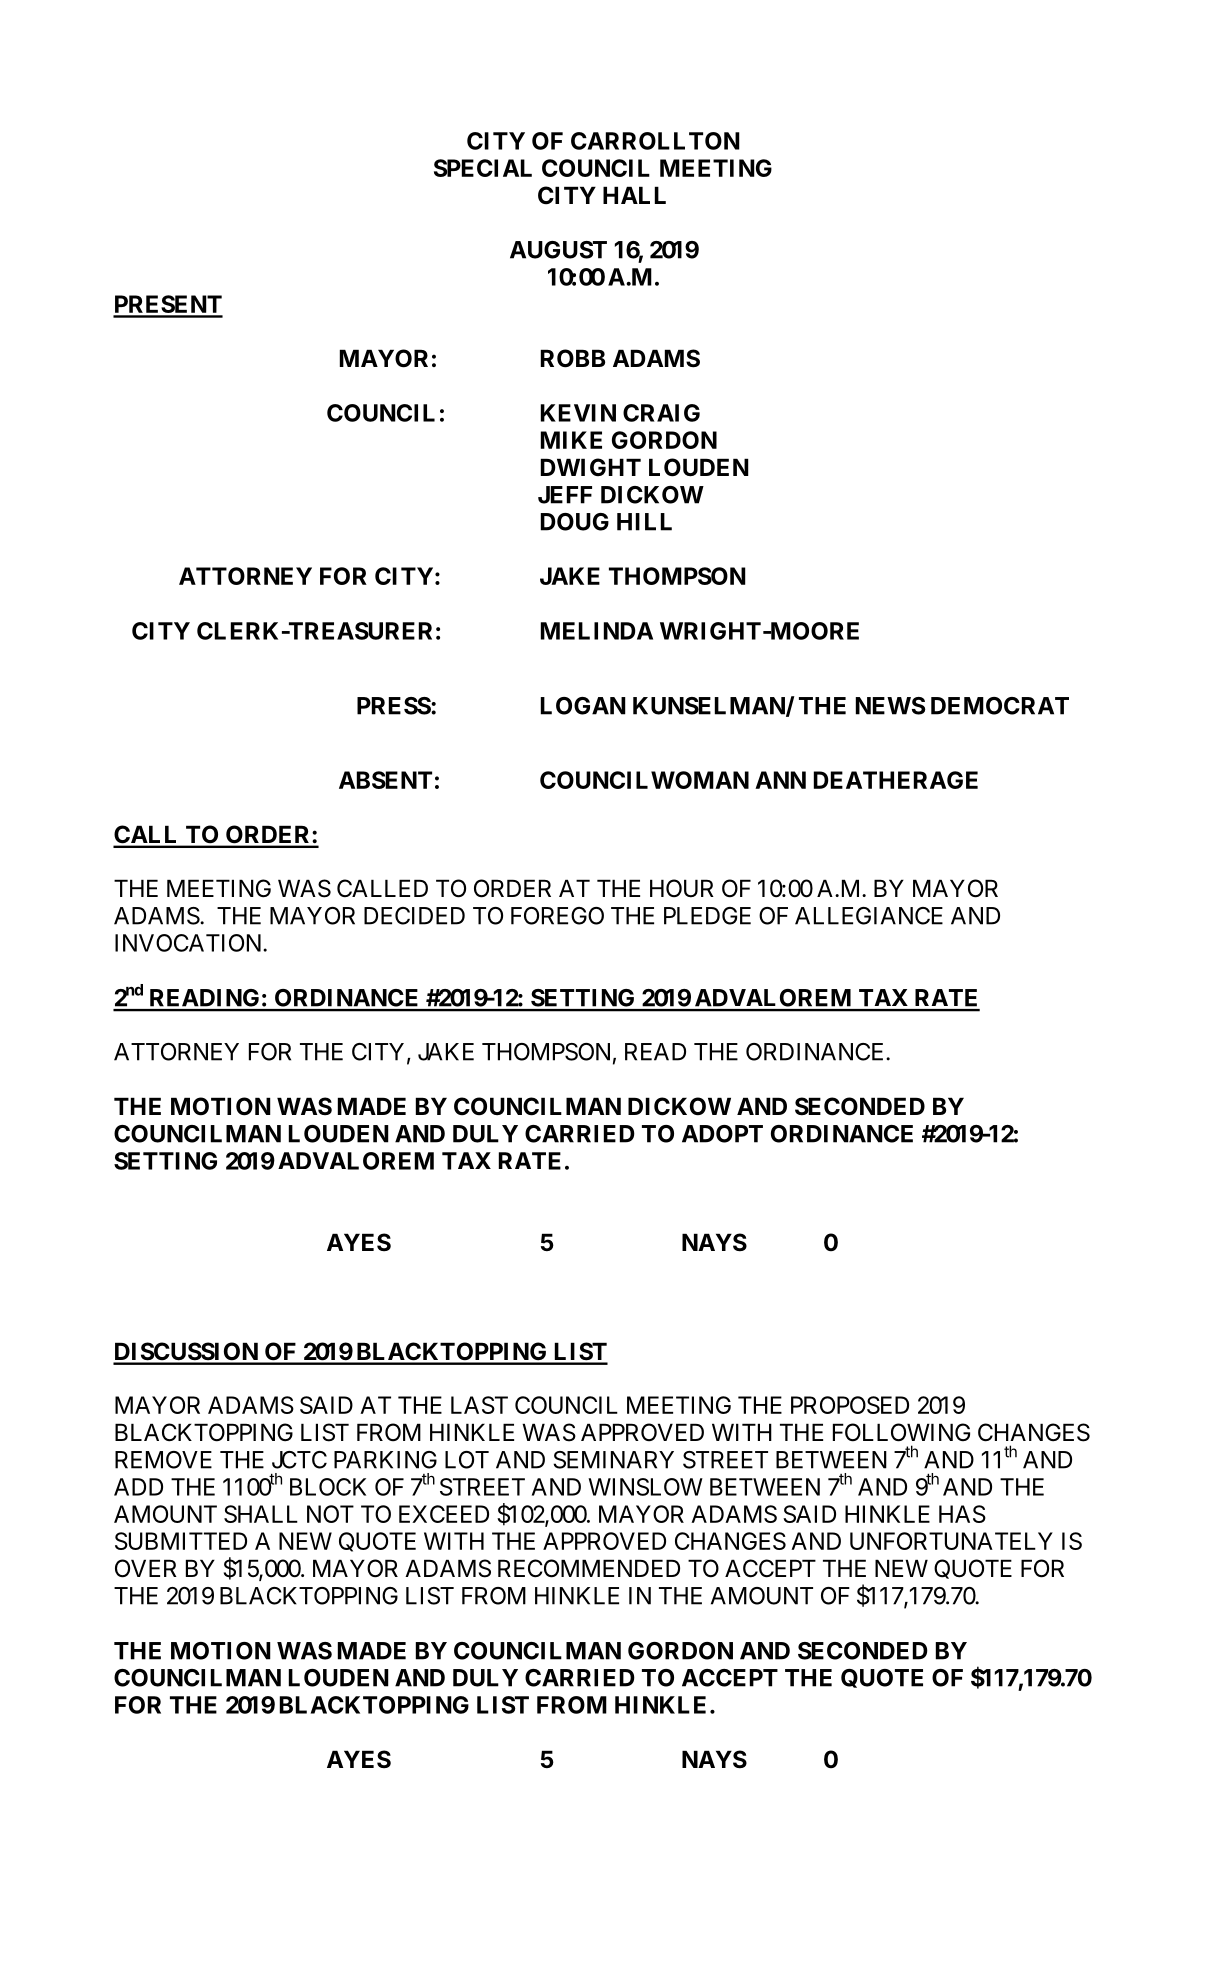  I want to click on SUBMITTED, so click(181, 1541).
